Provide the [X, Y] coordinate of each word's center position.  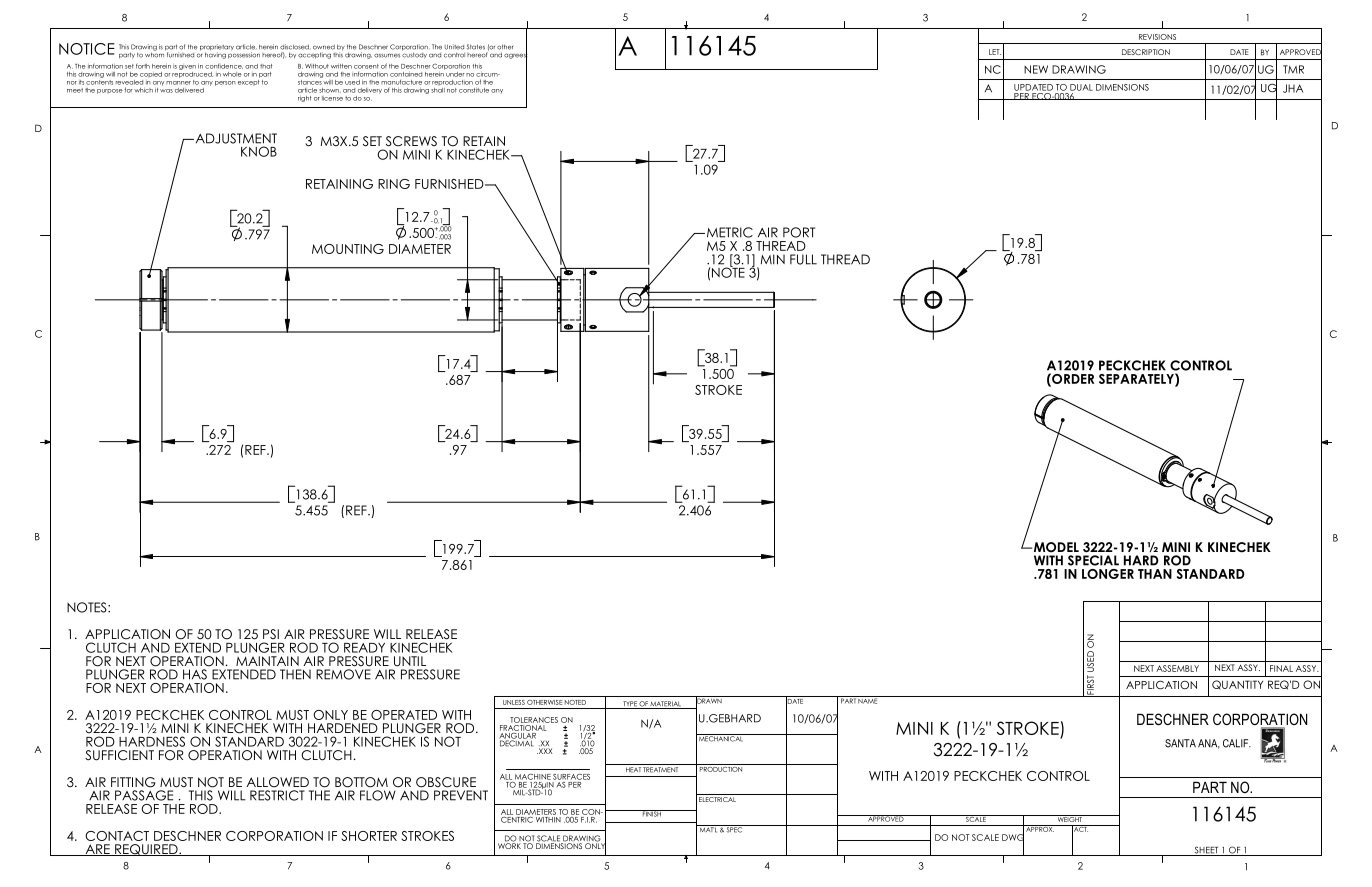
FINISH [651, 813]
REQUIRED [146, 850]
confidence [224, 66]
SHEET [1206, 851]
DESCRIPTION [1146, 52]
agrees [515, 56]
